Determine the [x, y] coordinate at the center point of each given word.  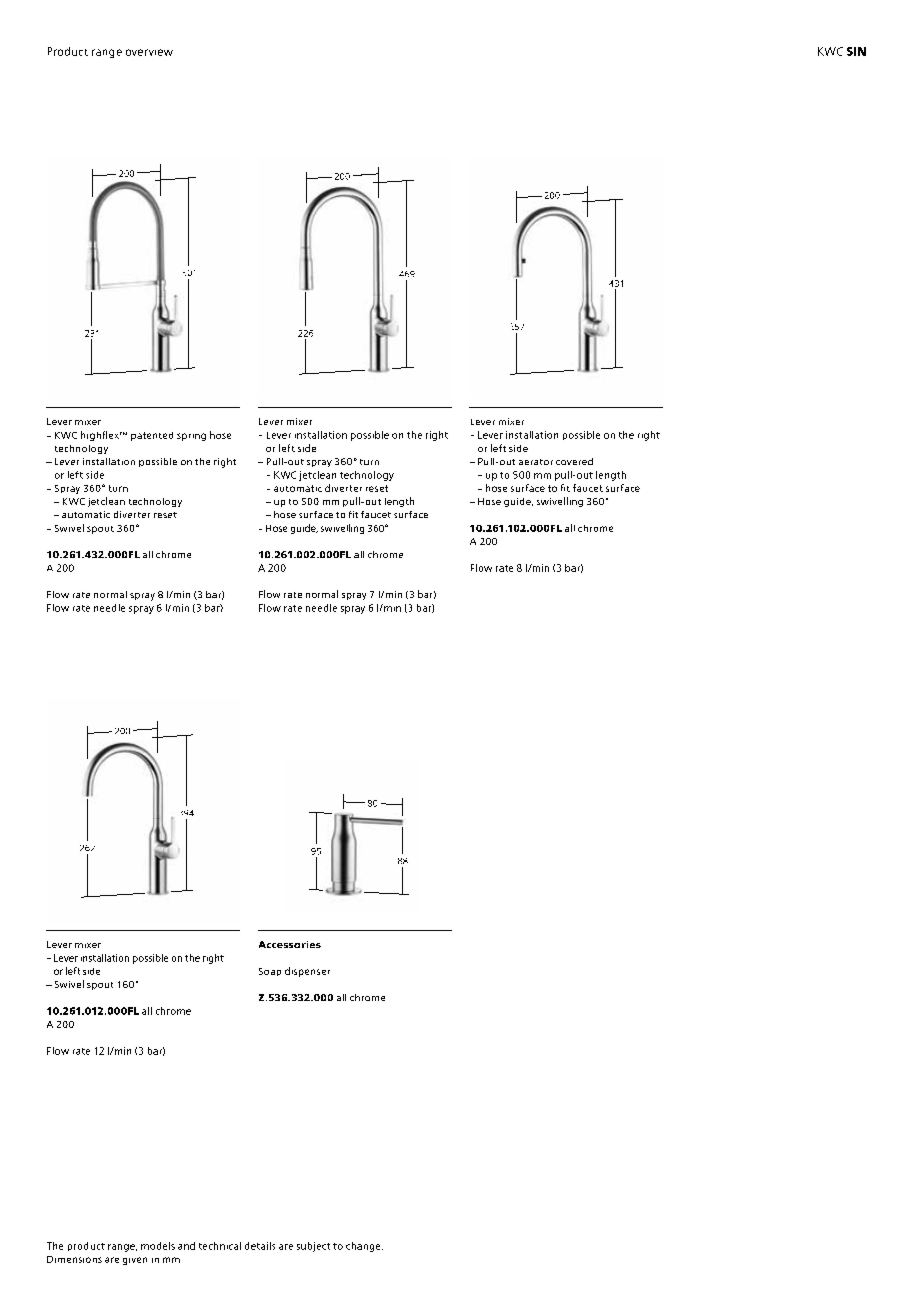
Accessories [290, 944]
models [158, 1246]
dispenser [307, 972]
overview [149, 52]
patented [152, 436]
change [364, 1247]
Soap [270, 972]
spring [191, 437]
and [186, 1246]
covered [574, 461]
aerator [536, 462]
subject [313, 1247]
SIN [856, 51]
